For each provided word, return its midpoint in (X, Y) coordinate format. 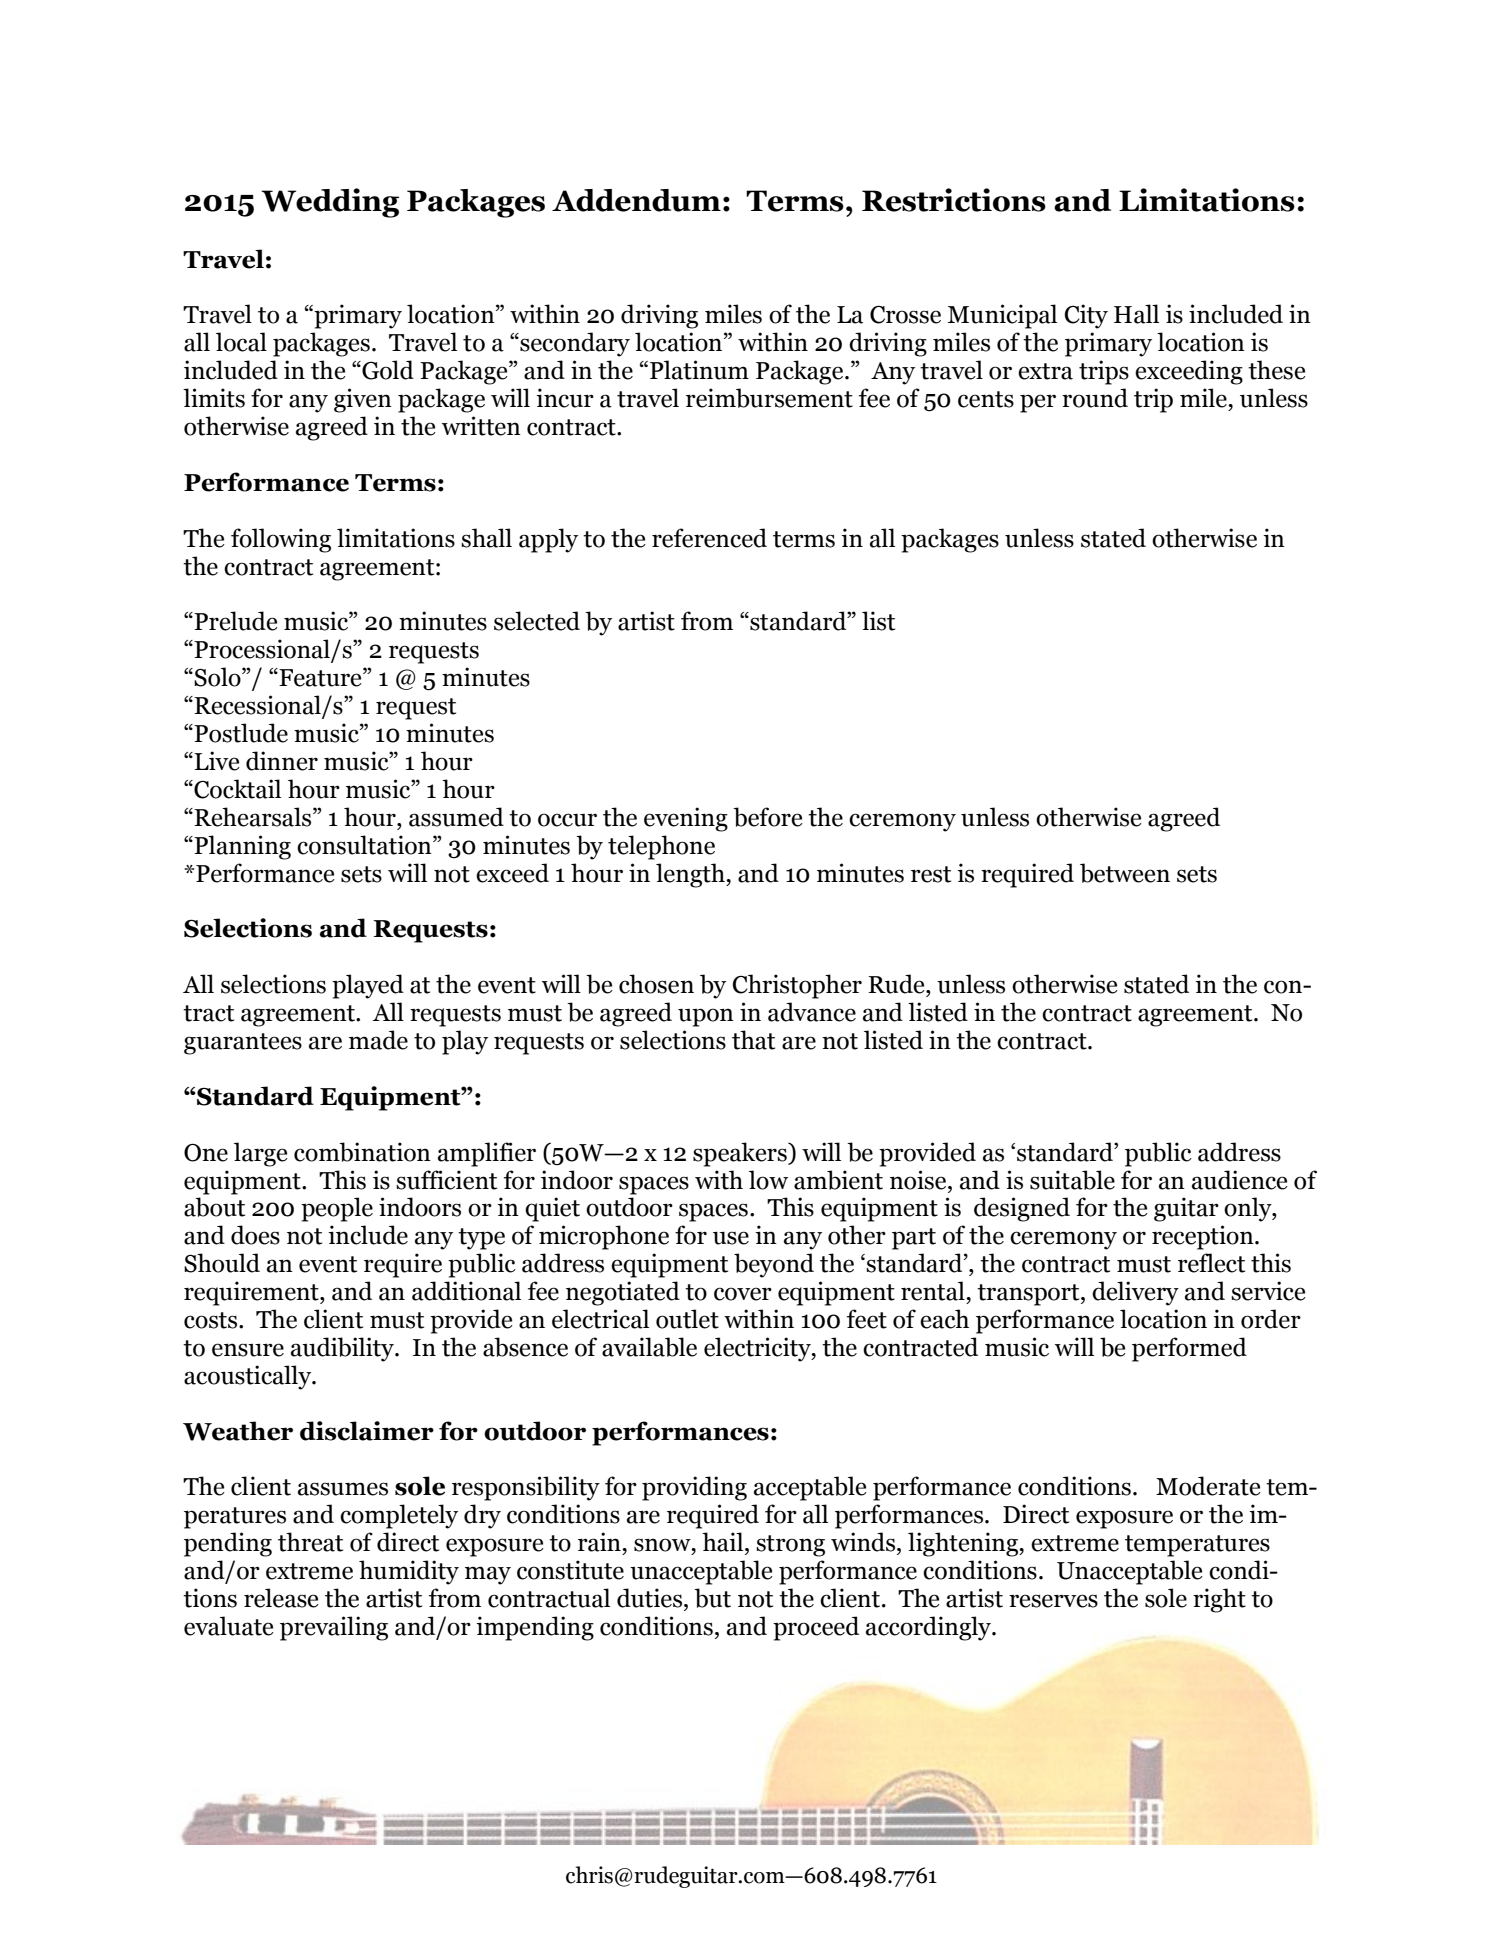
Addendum (636, 200)
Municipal (1002, 316)
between (1125, 873)
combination (362, 1152)
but (712, 1598)
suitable (1072, 1180)
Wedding (330, 203)
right (1219, 1600)
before (768, 817)
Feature (320, 677)
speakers (741, 1154)
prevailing (334, 1628)
